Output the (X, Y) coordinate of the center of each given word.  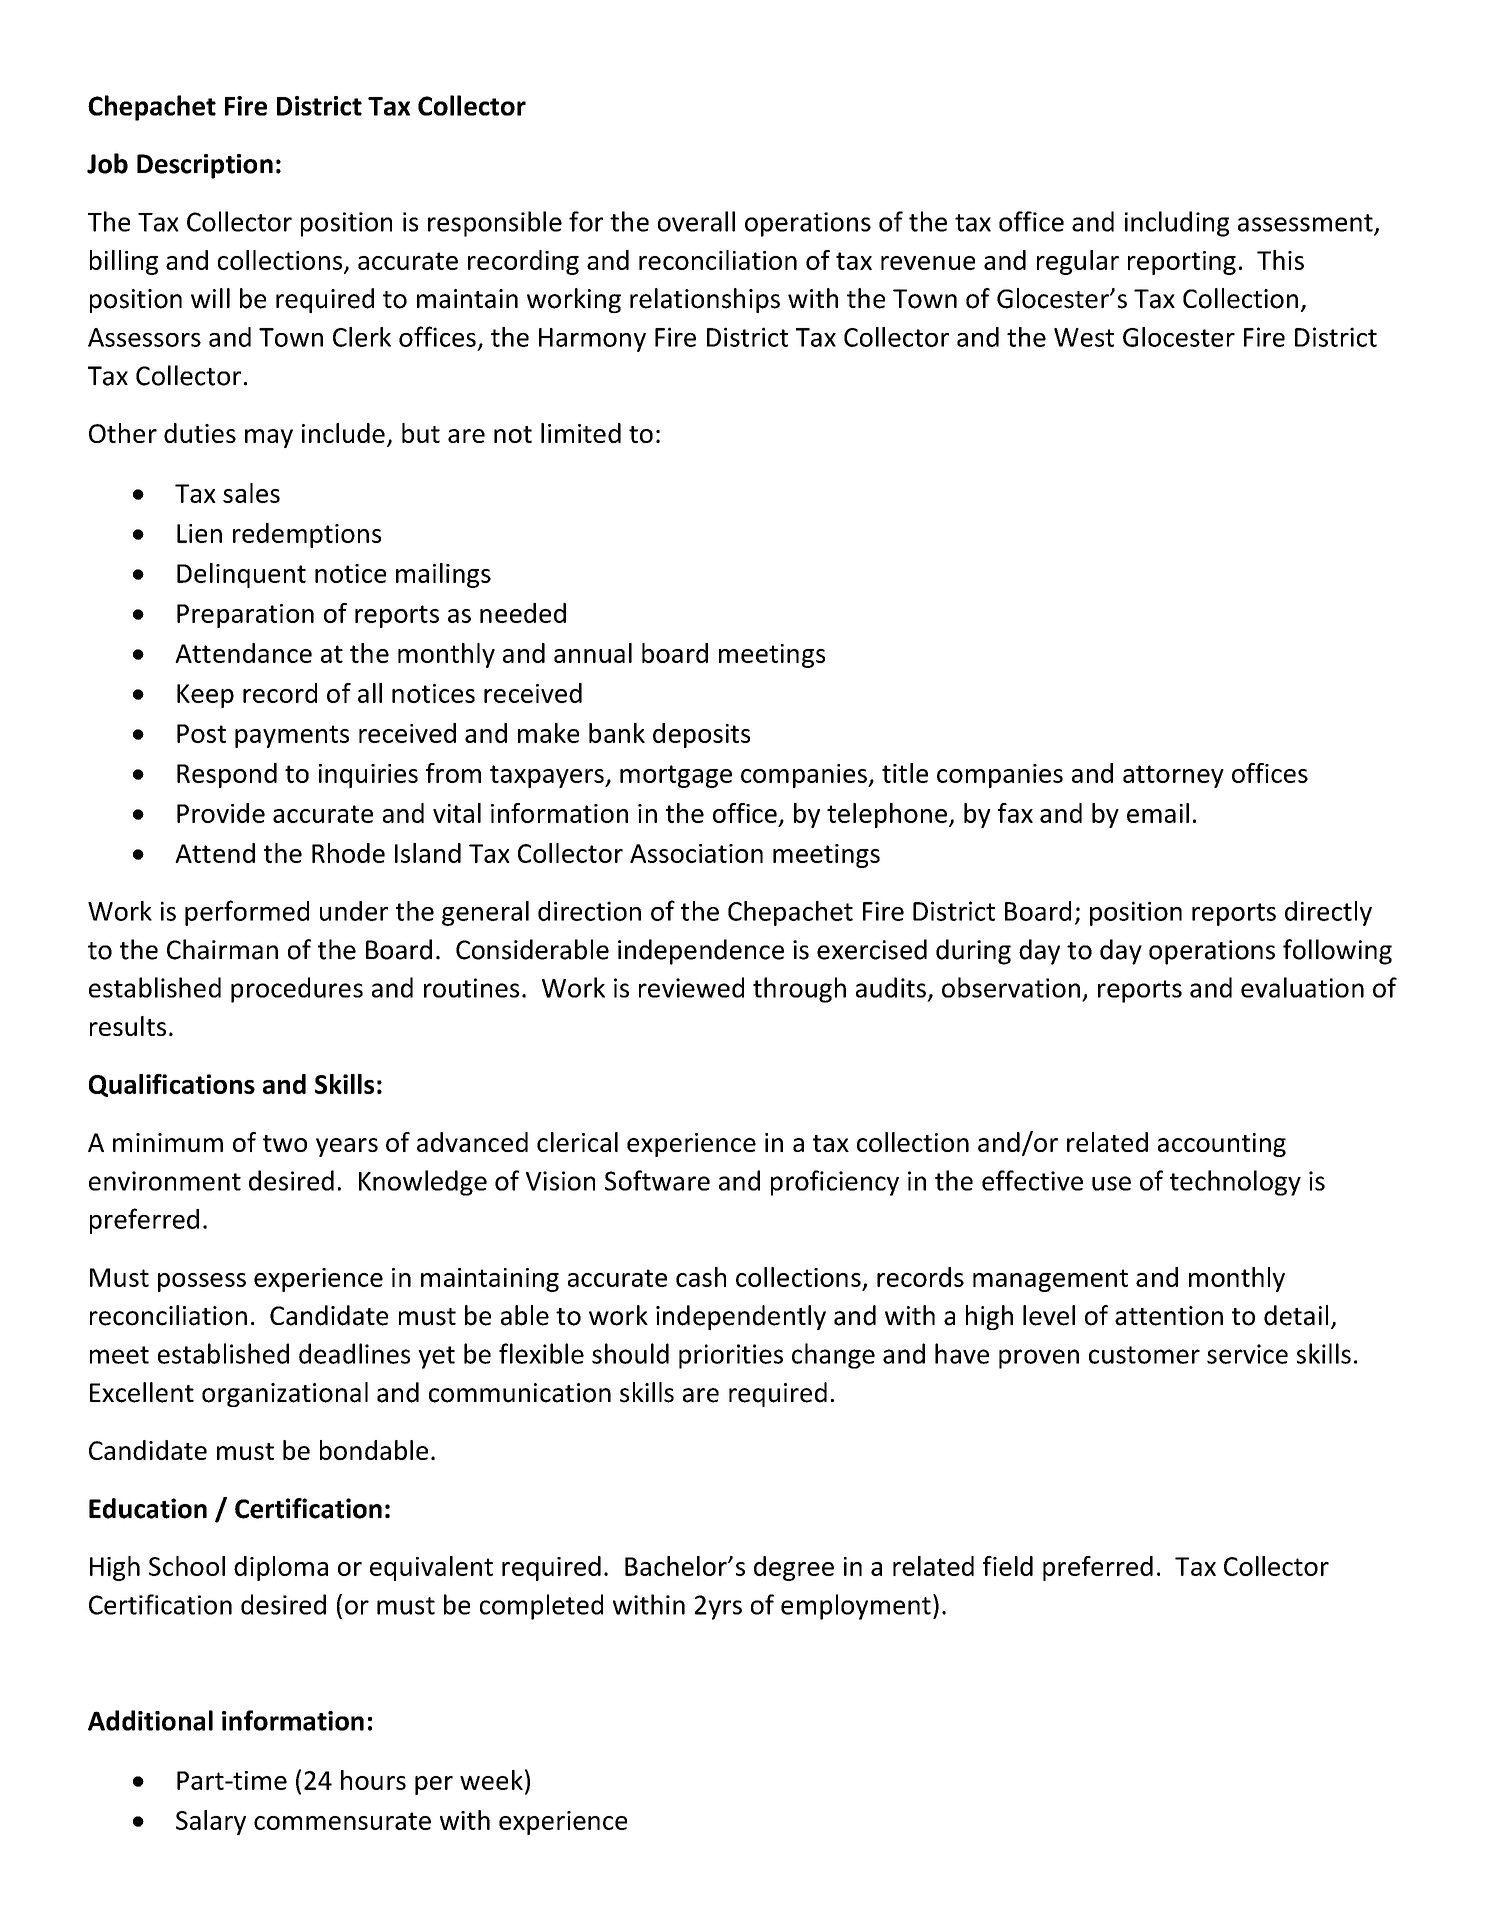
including (1177, 224)
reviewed (691, 987)
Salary (211, 1822)
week (491, 1780)
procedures (297, 990)
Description (205, 166)
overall (696, 221)
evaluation (1302, 987)
